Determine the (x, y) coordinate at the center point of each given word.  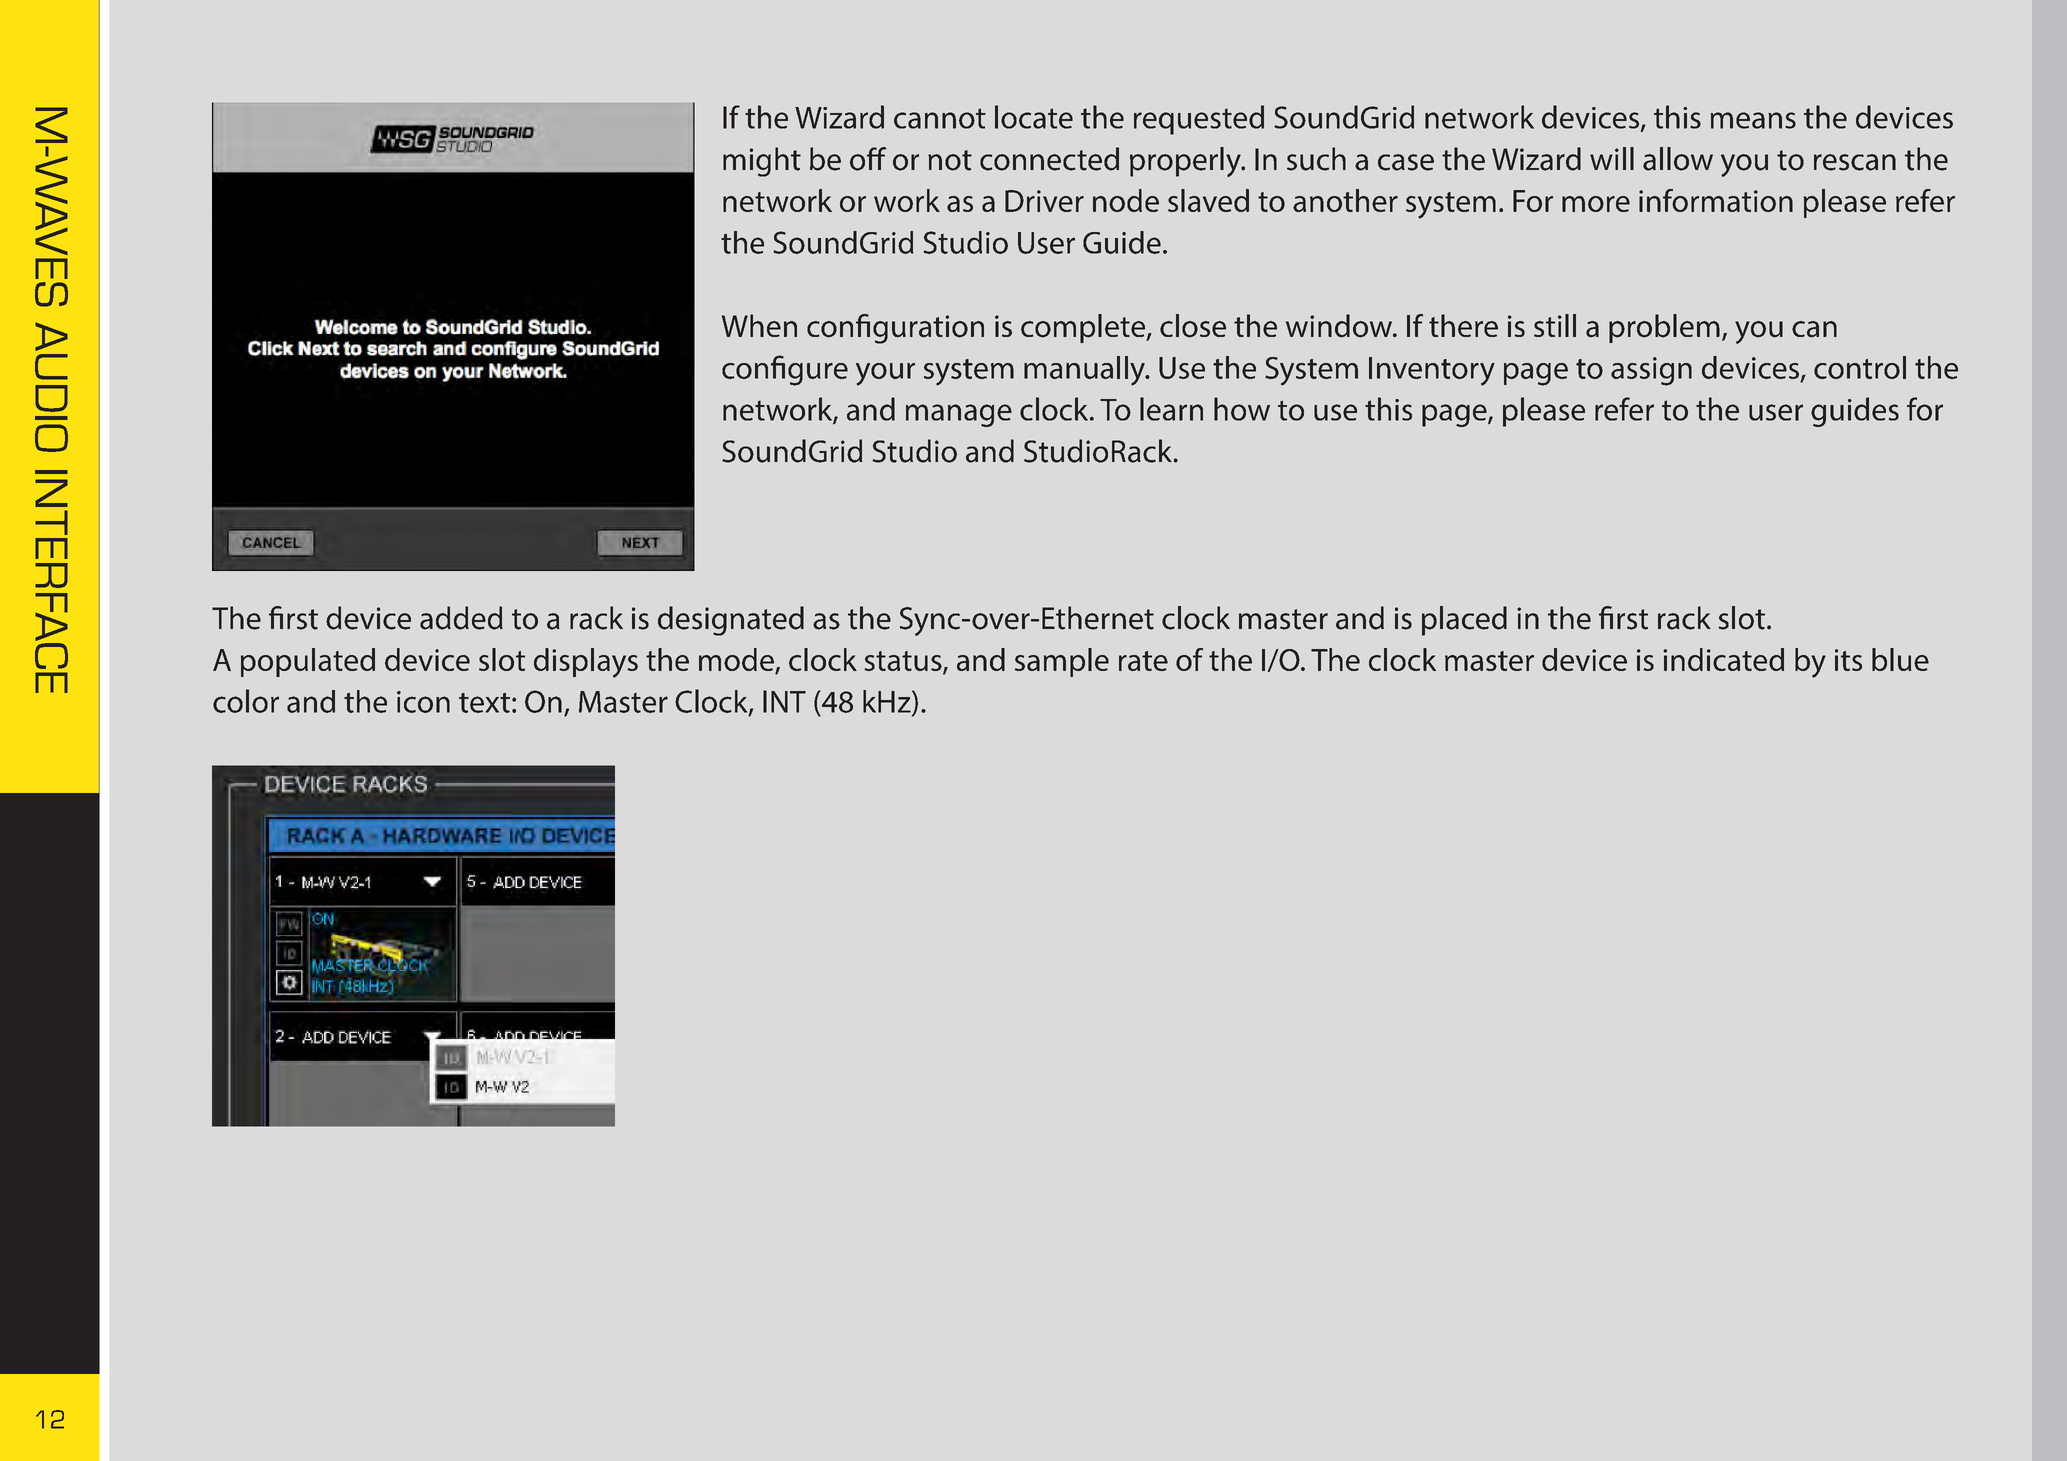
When (759, 325)
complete (1084, 328)
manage (959, 415)
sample (1062, 662)
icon (423, 702)
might (762, 162)
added (461, 618)
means (1753, 120)
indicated (1723, 659)
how (1242, 409)
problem (1664, 328)
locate (1034, 117)
